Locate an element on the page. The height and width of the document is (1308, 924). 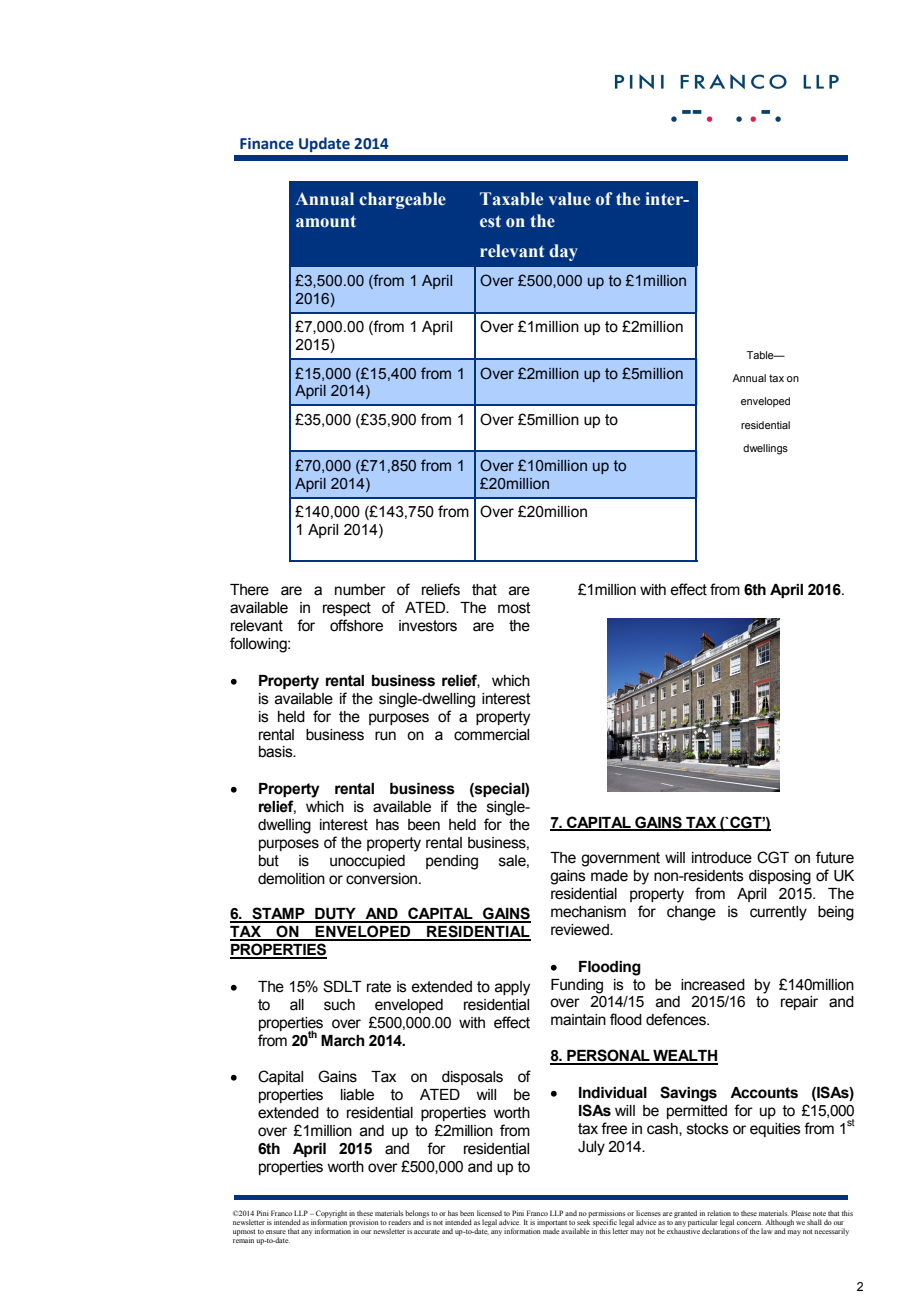
concern is located at coordinates (749, 1223).
